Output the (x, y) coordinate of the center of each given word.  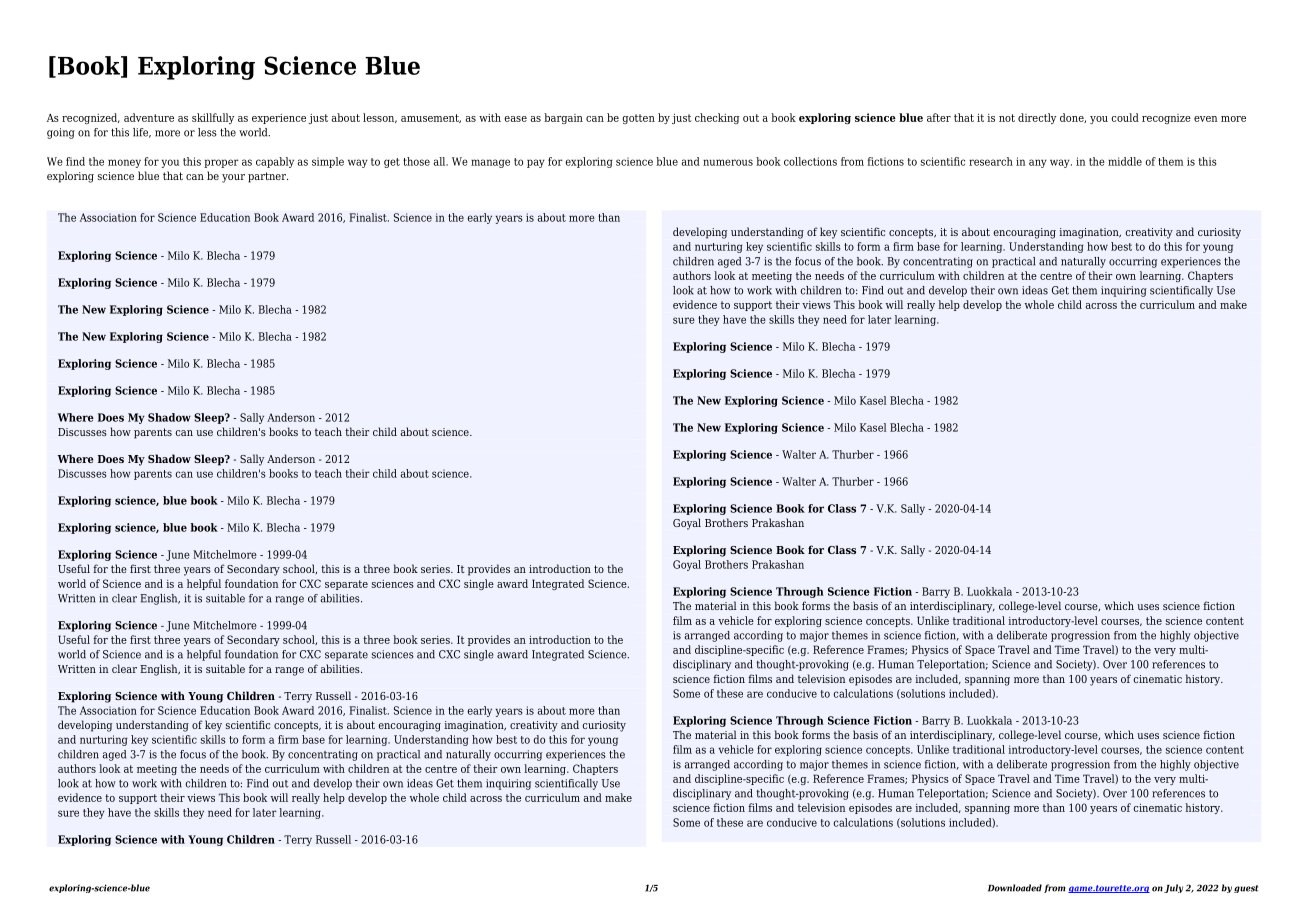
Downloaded (1015, 888)
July (1173, 888)
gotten (638, 119)
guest (1246, 889)
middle (1125, 161)
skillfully (213, 118)
